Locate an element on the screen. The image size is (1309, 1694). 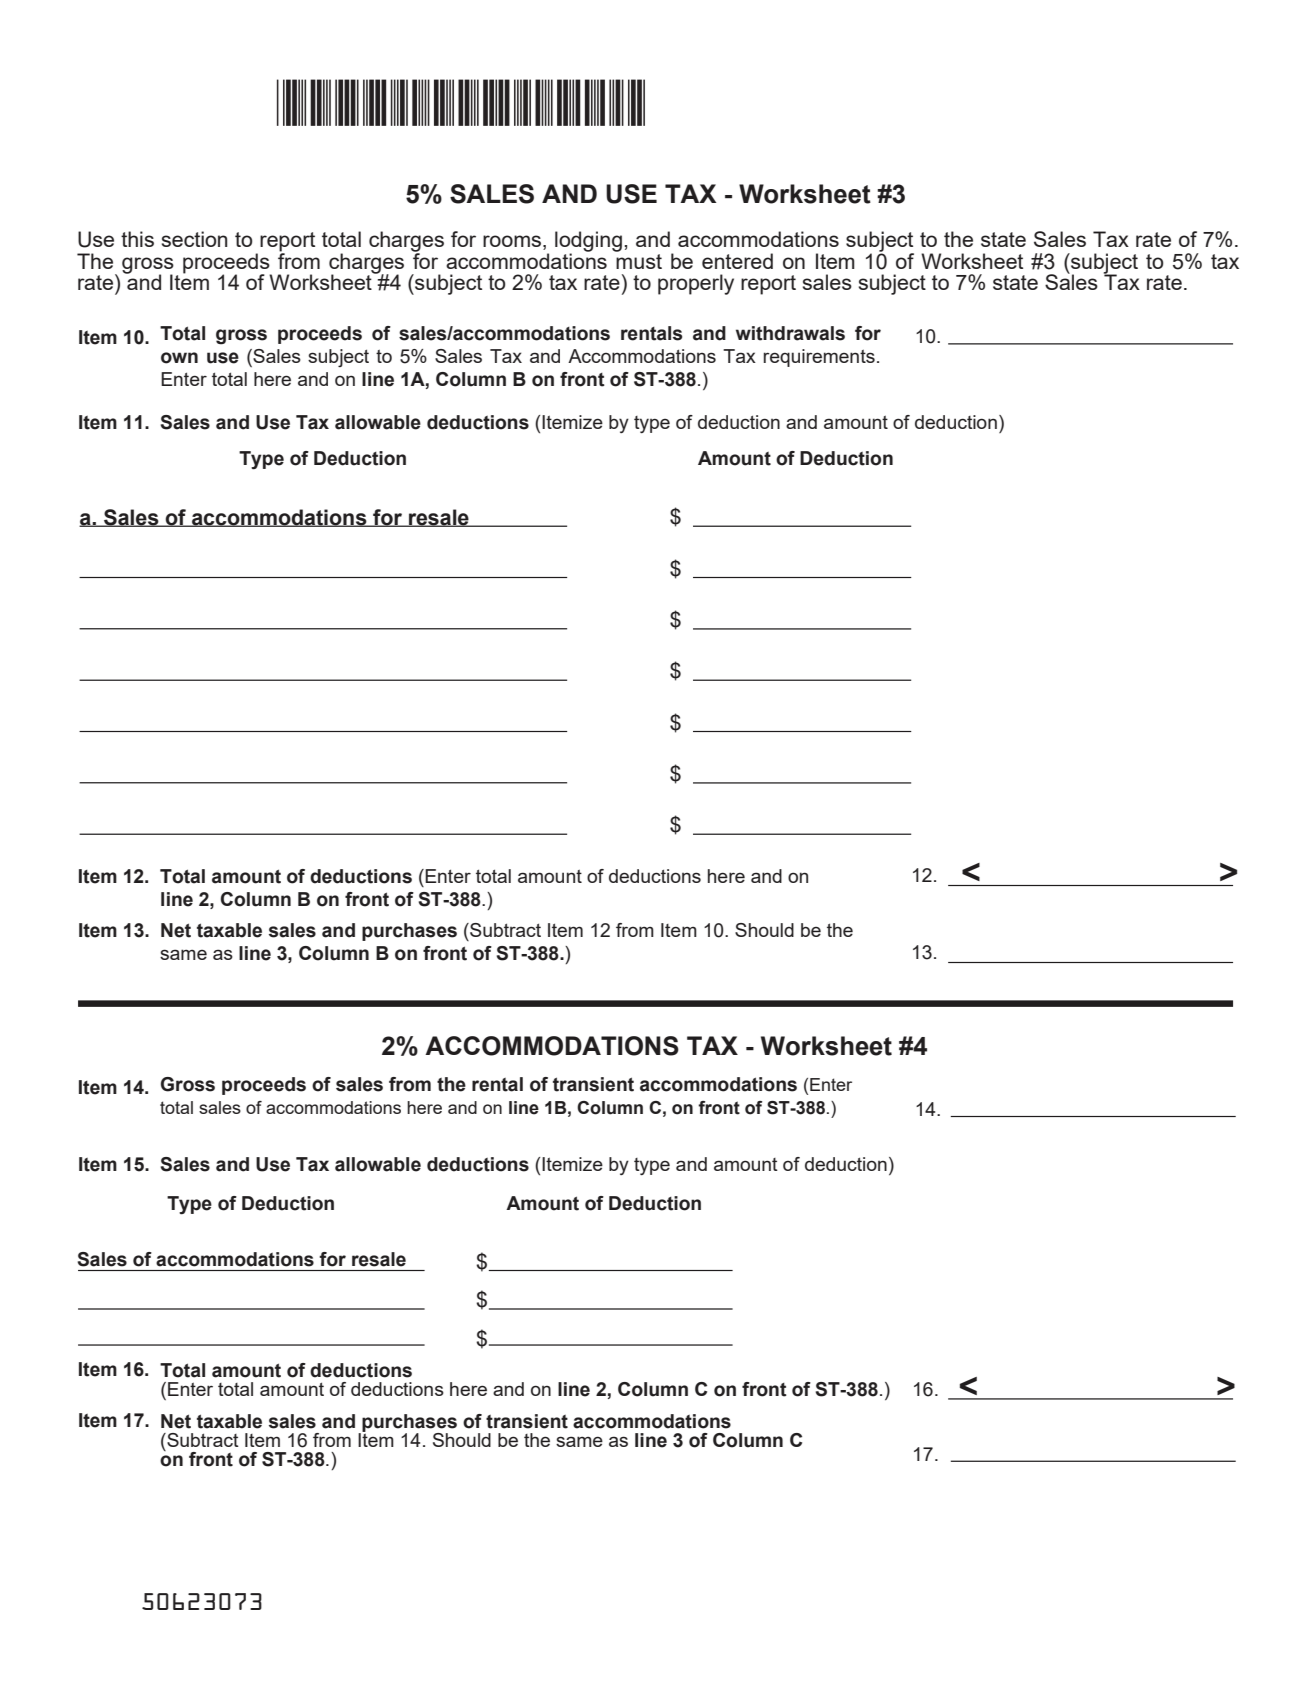
lodging is located at coordinates (588, 242).
